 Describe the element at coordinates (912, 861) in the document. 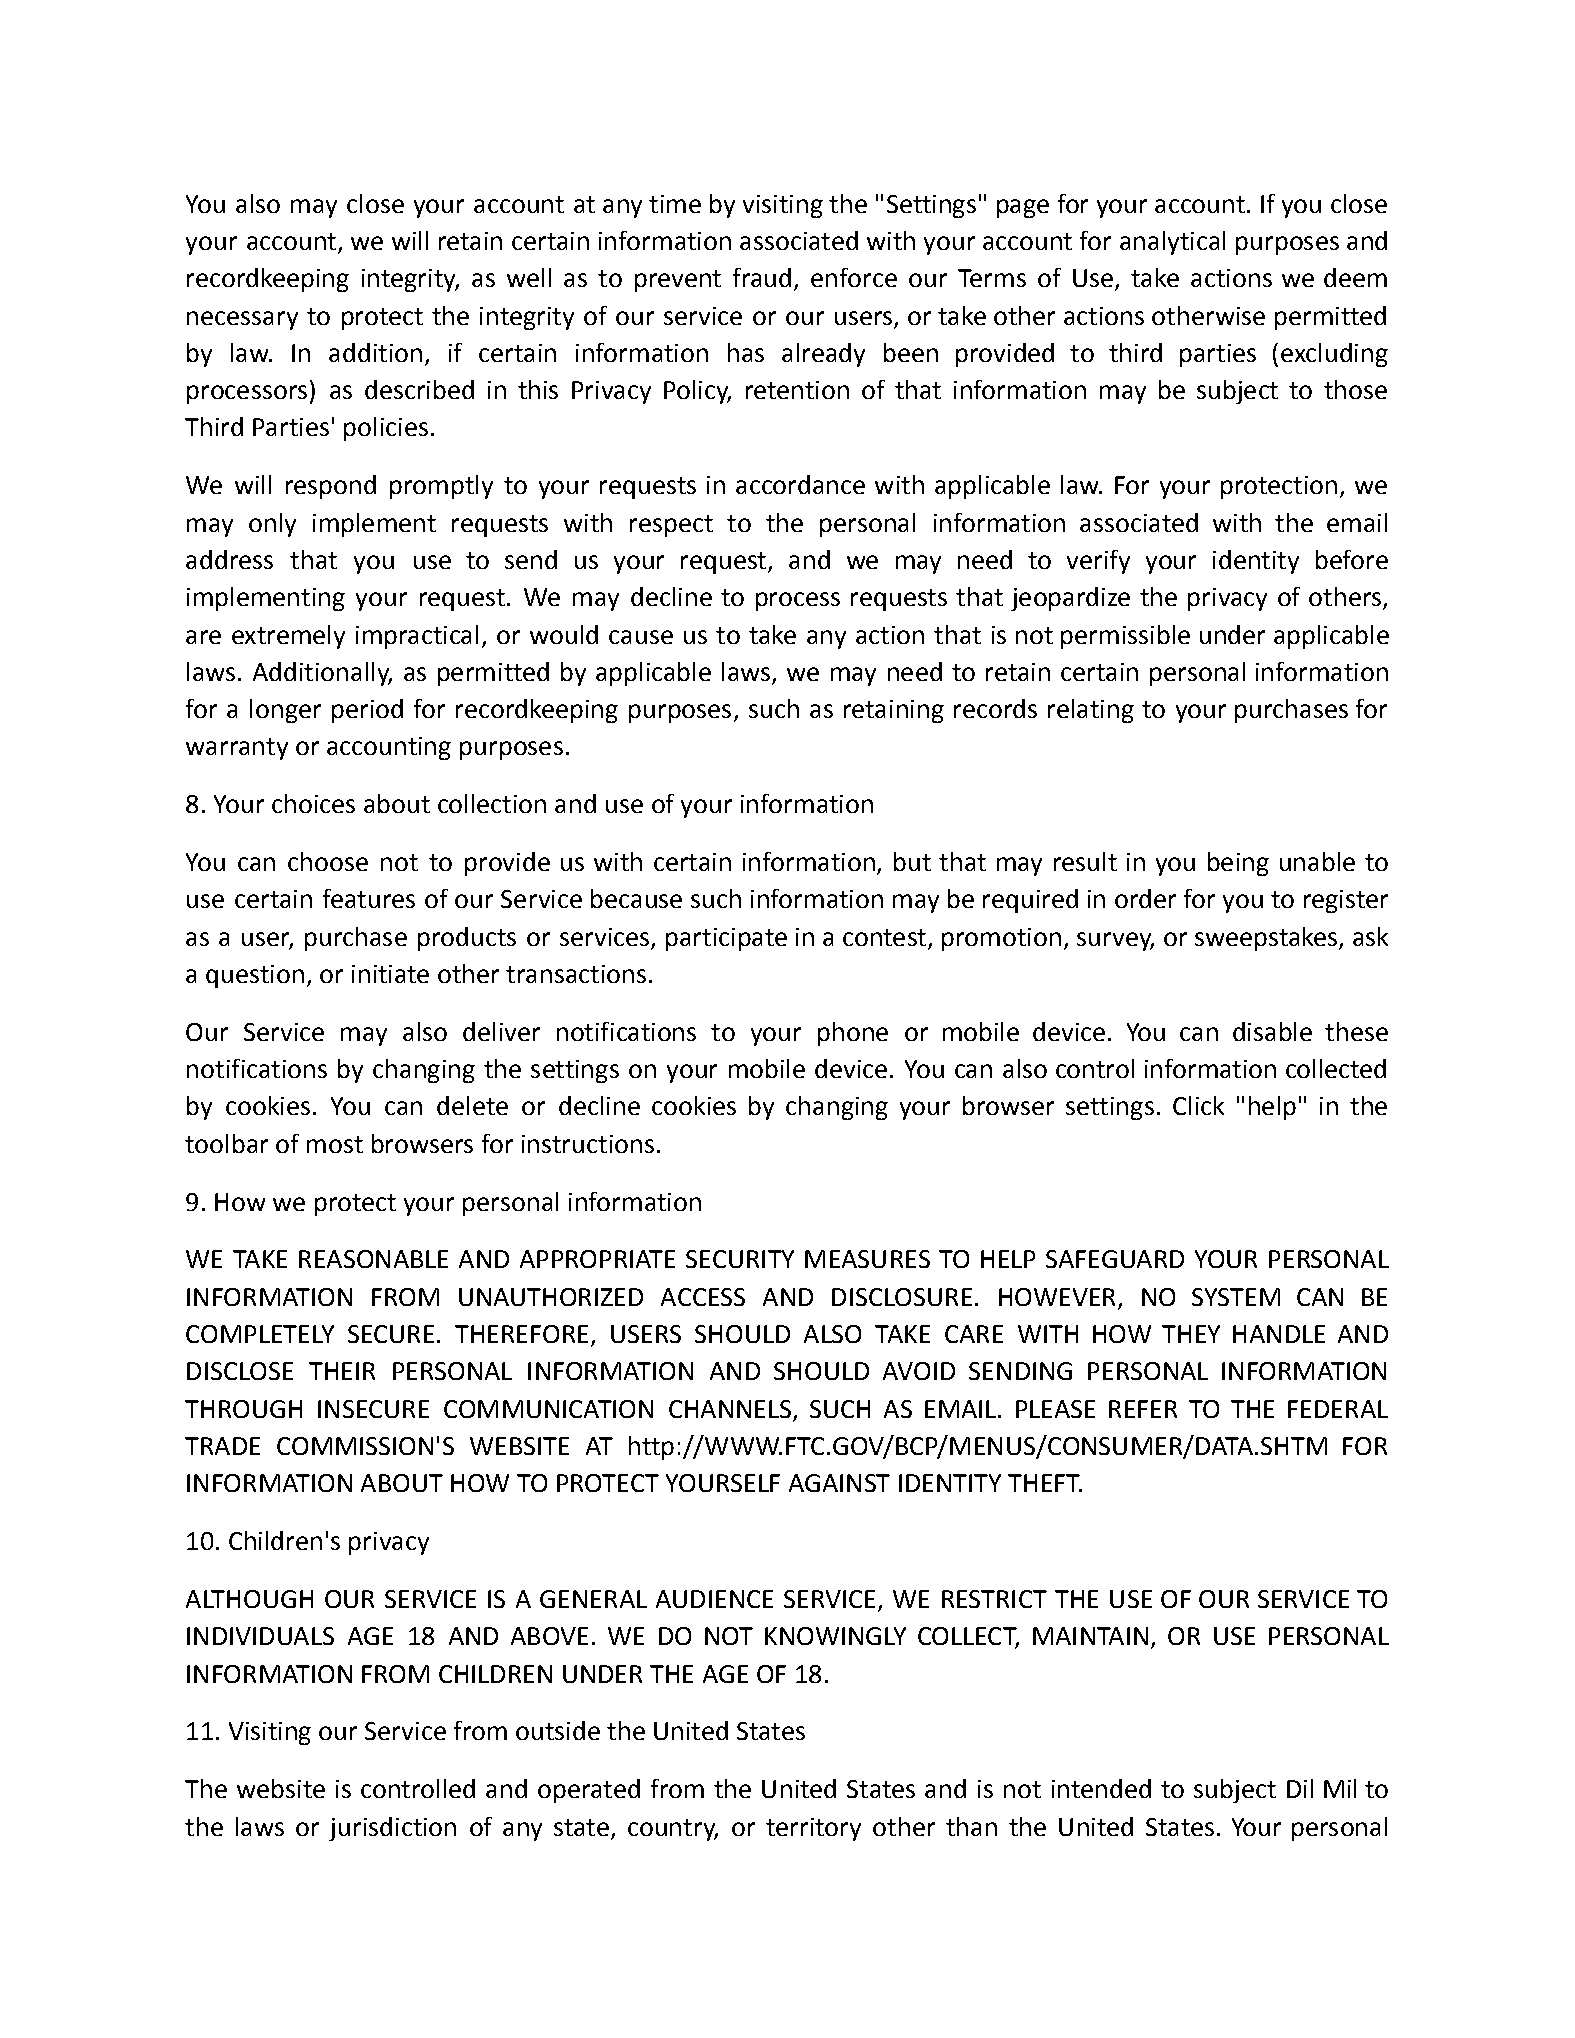

I see `but` at that location.
